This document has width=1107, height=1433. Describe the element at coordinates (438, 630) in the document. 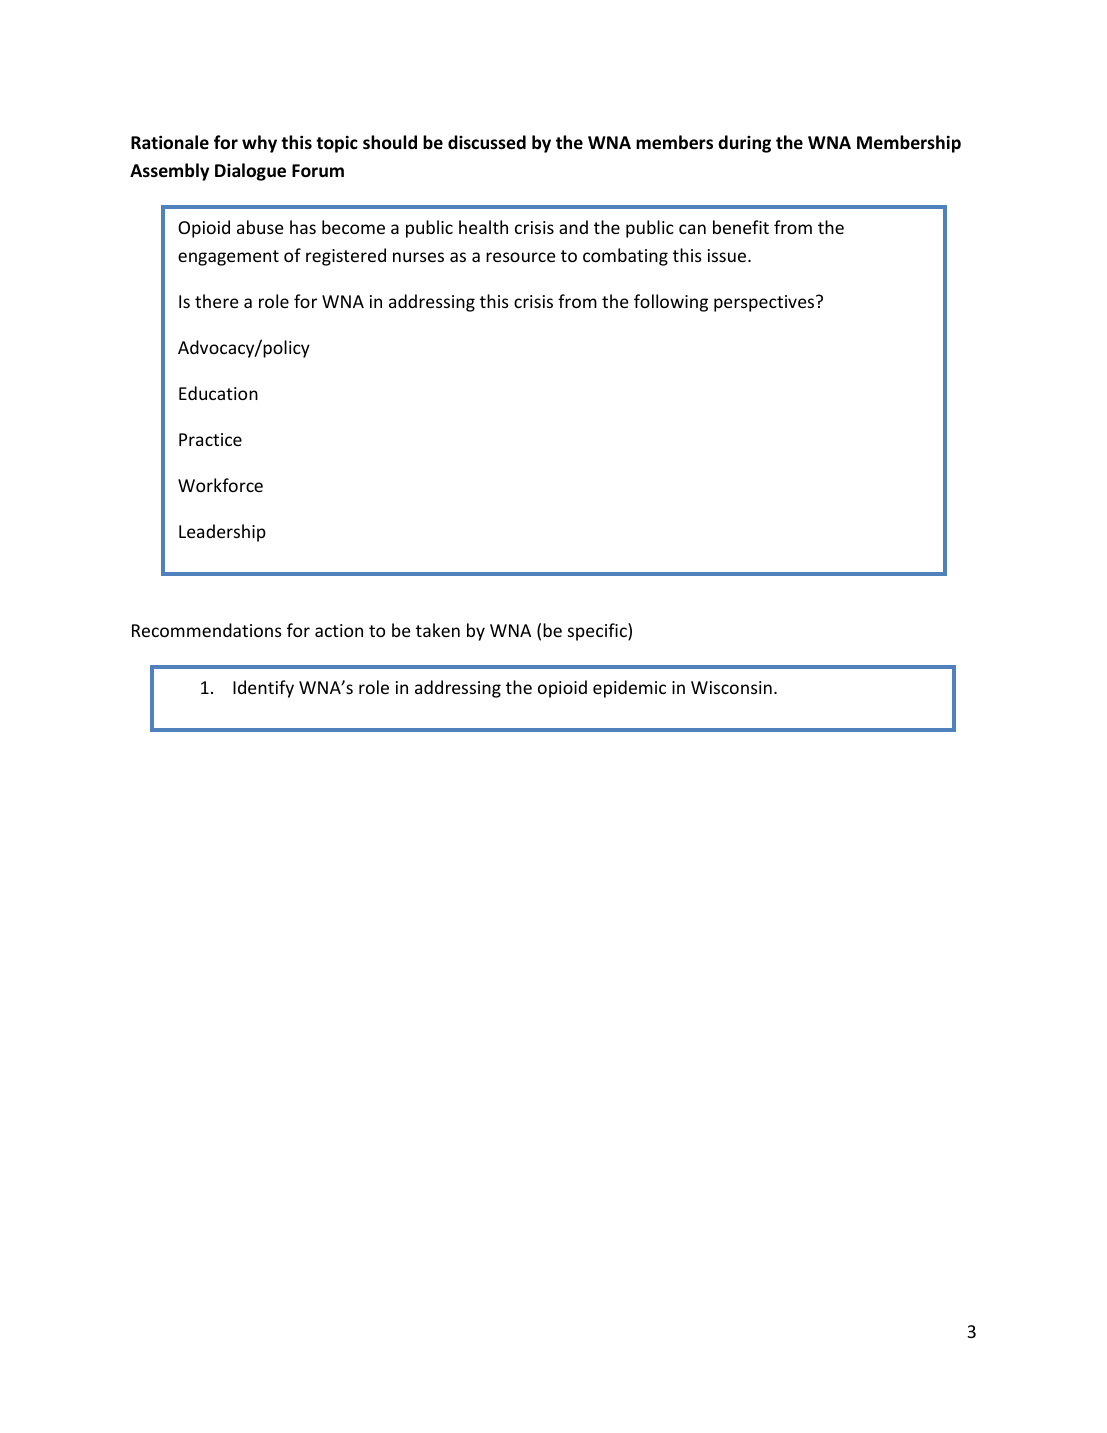

I see `taken` at that location.
